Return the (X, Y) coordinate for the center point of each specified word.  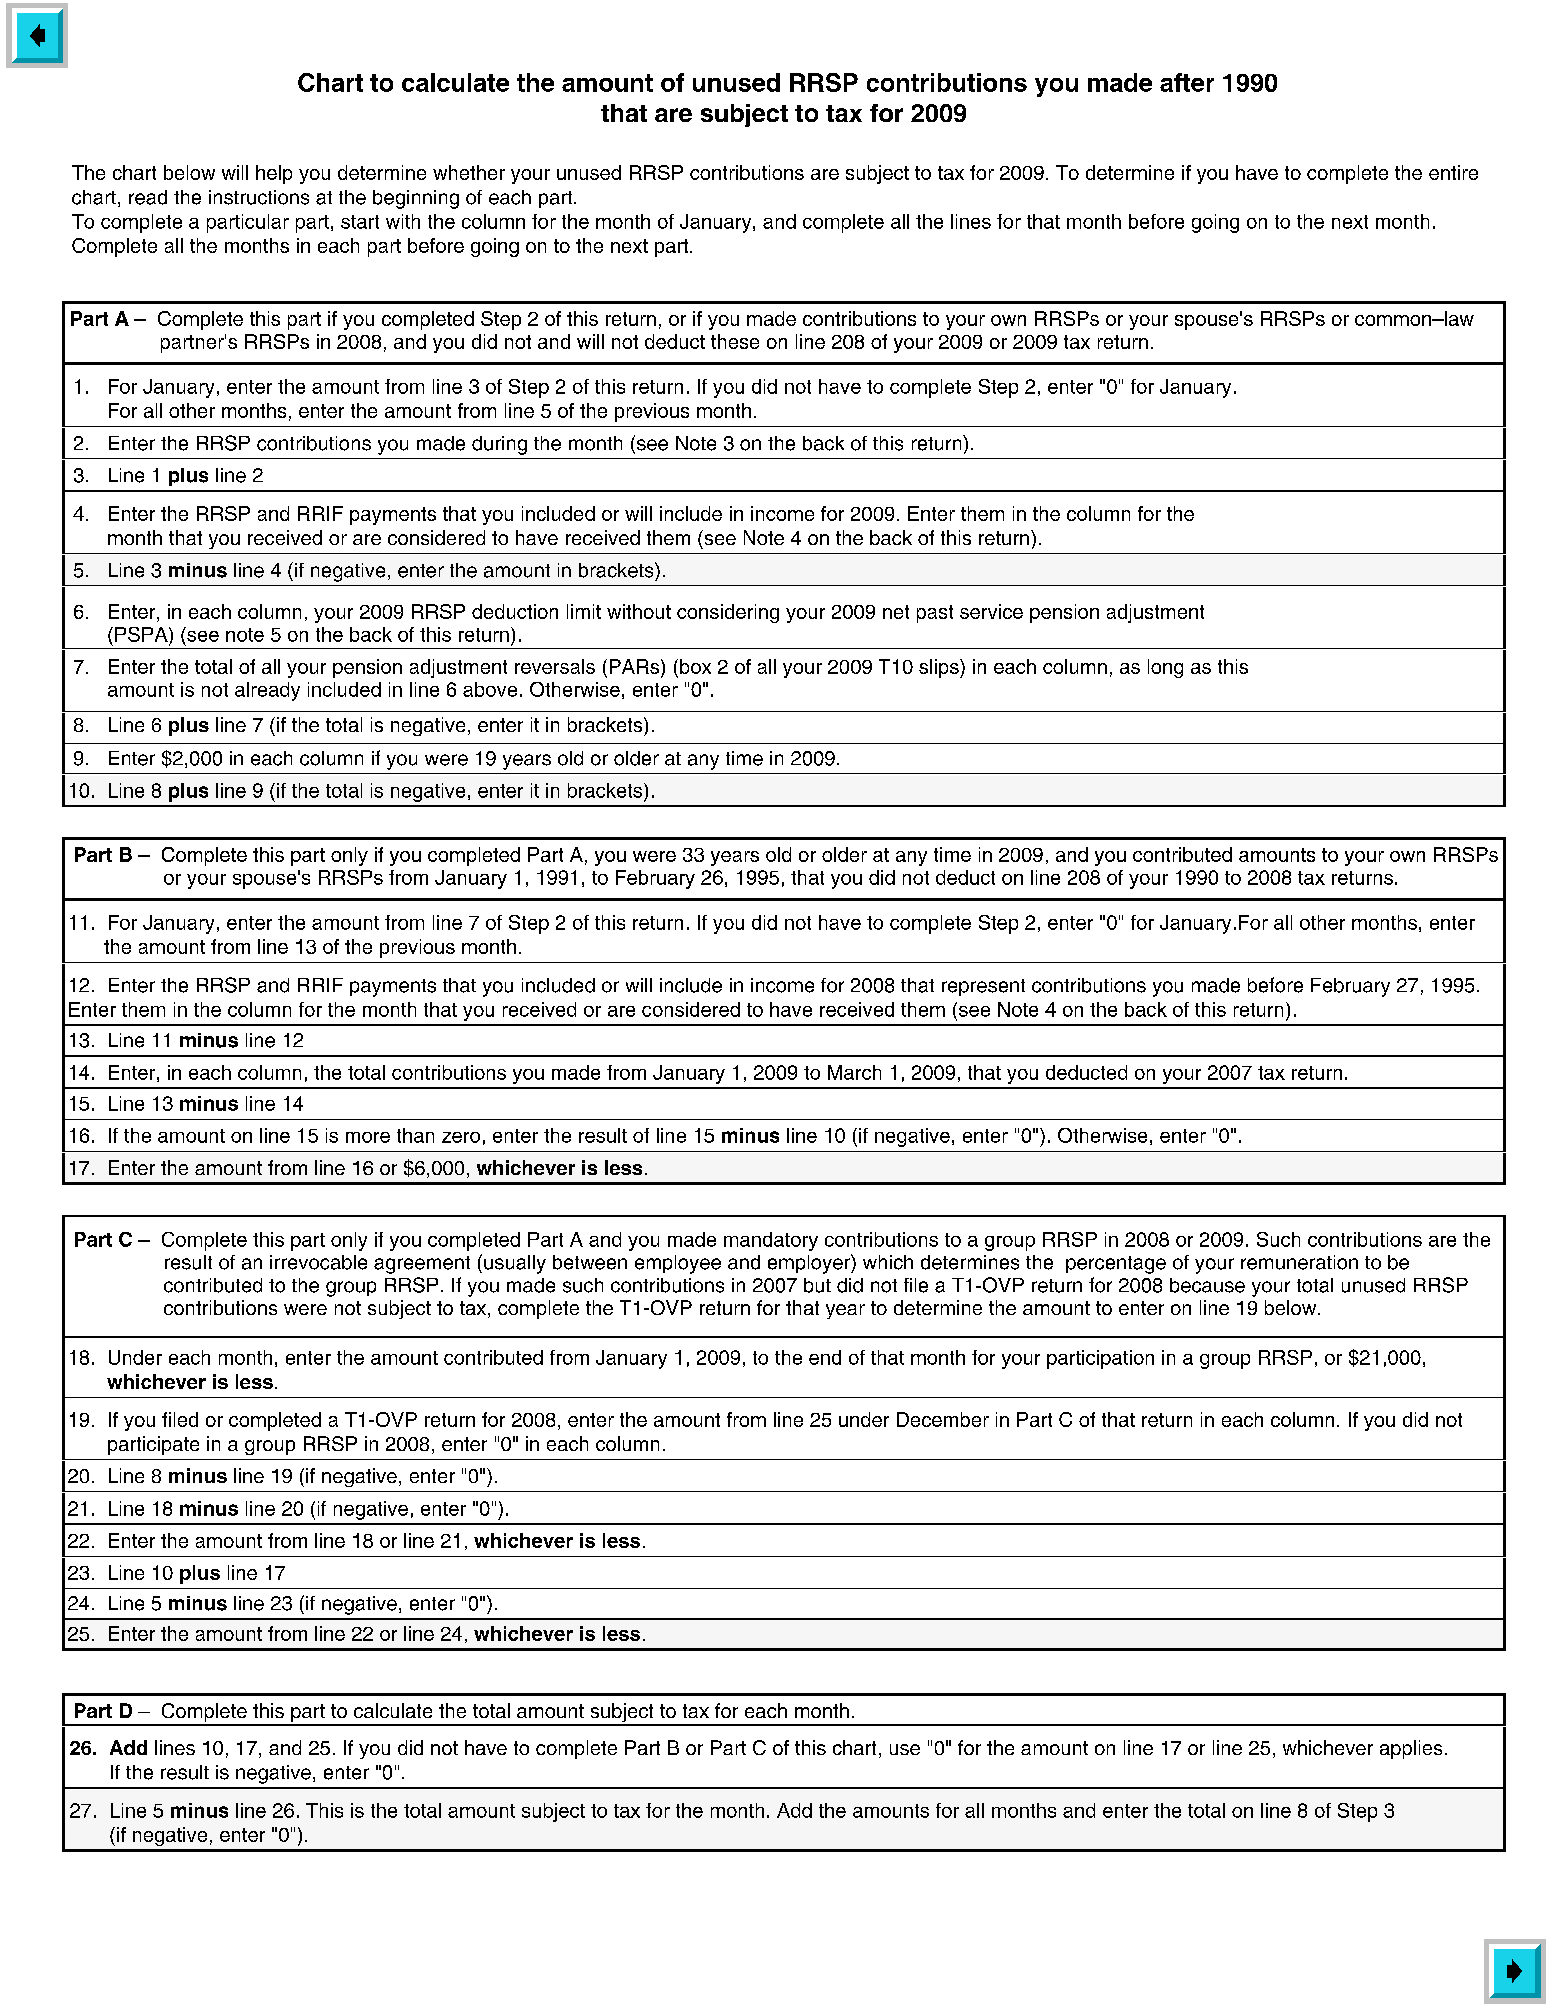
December (943, 1419)
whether (469, 172)
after (1187, 82)
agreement (422, 1265)
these (735, 341)
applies (1411, 1749)
